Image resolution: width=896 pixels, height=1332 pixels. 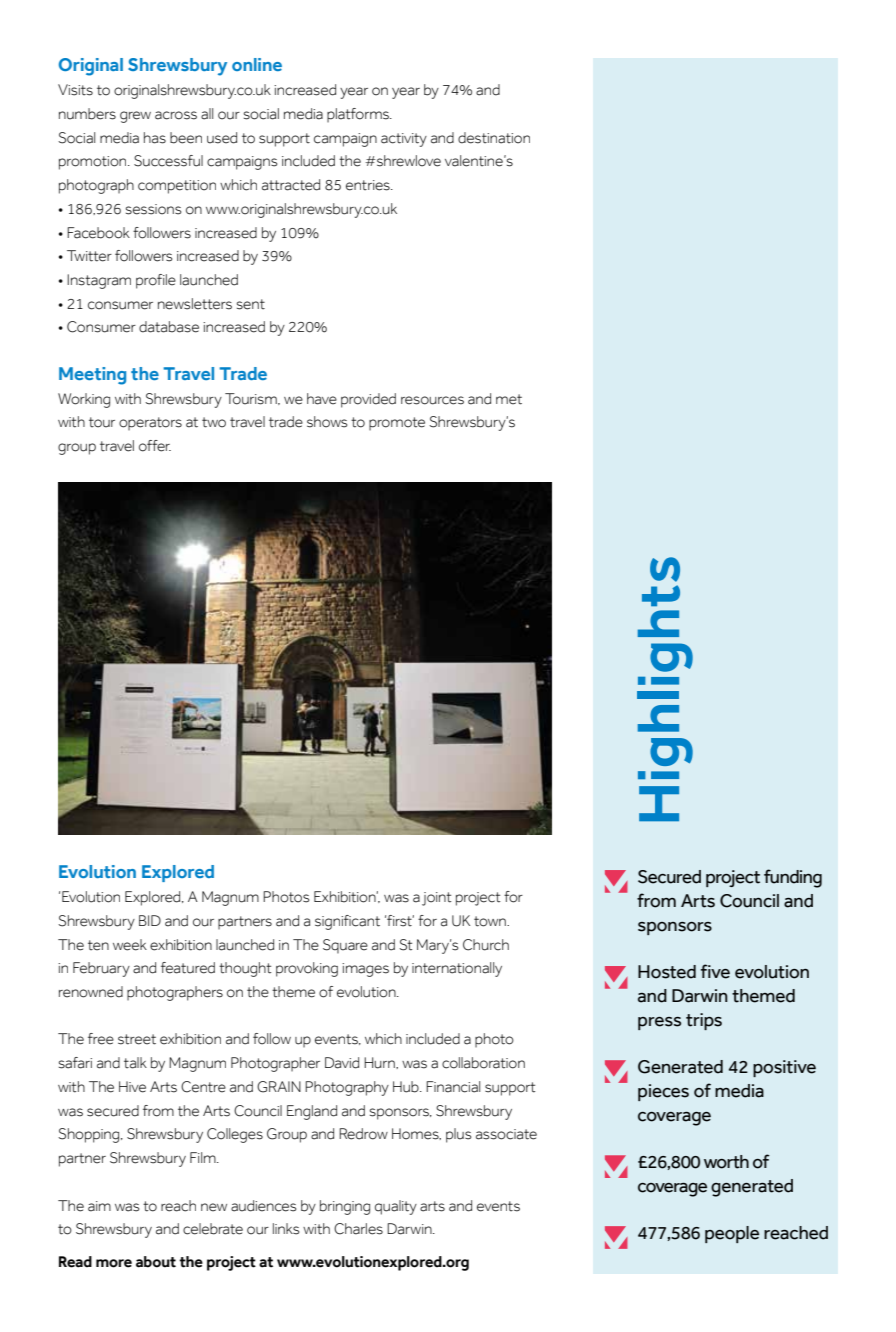 I want to click on internationally, so click(x=457, y=969).
